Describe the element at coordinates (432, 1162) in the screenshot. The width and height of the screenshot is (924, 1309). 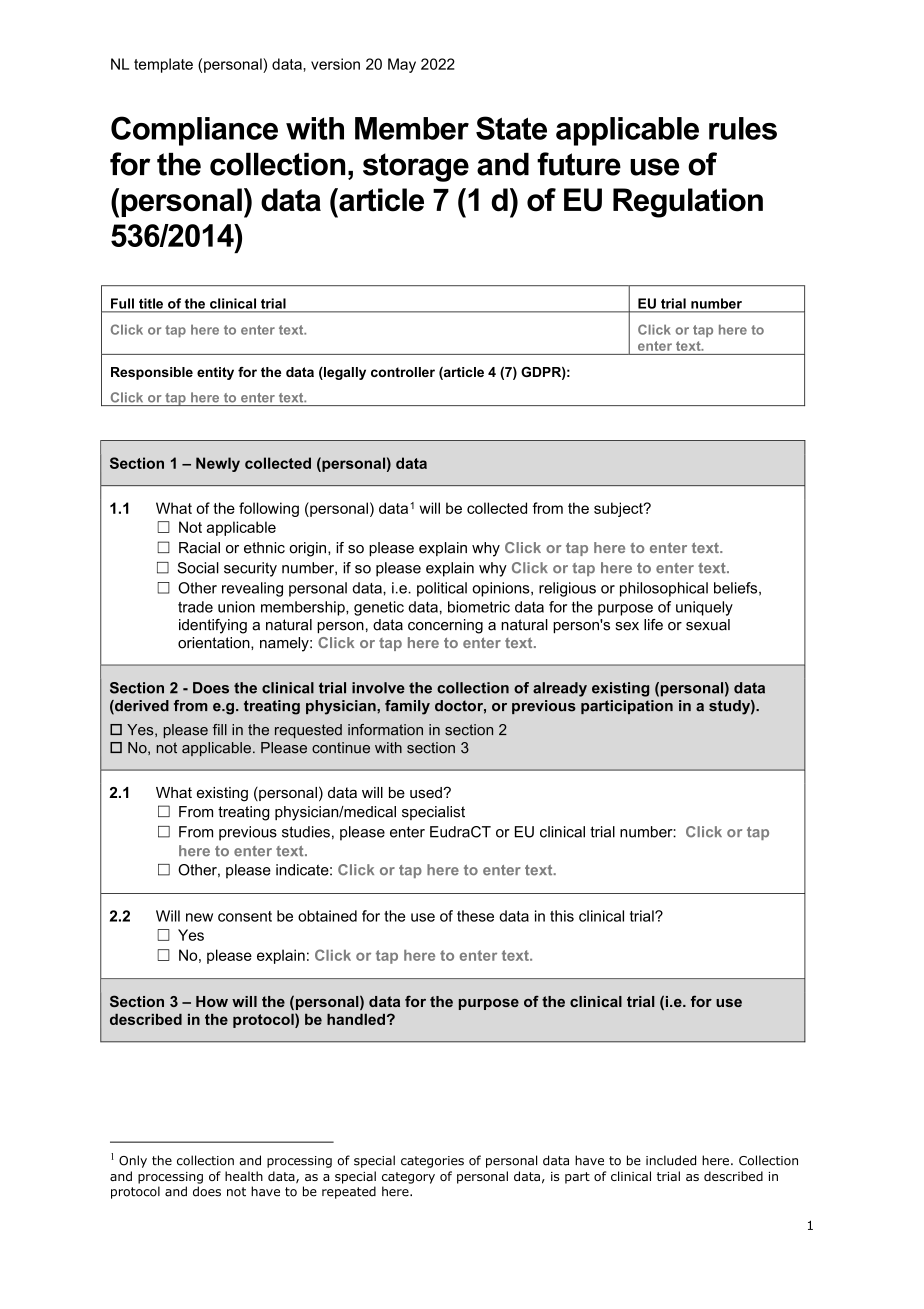
I see `categories` at that location.
